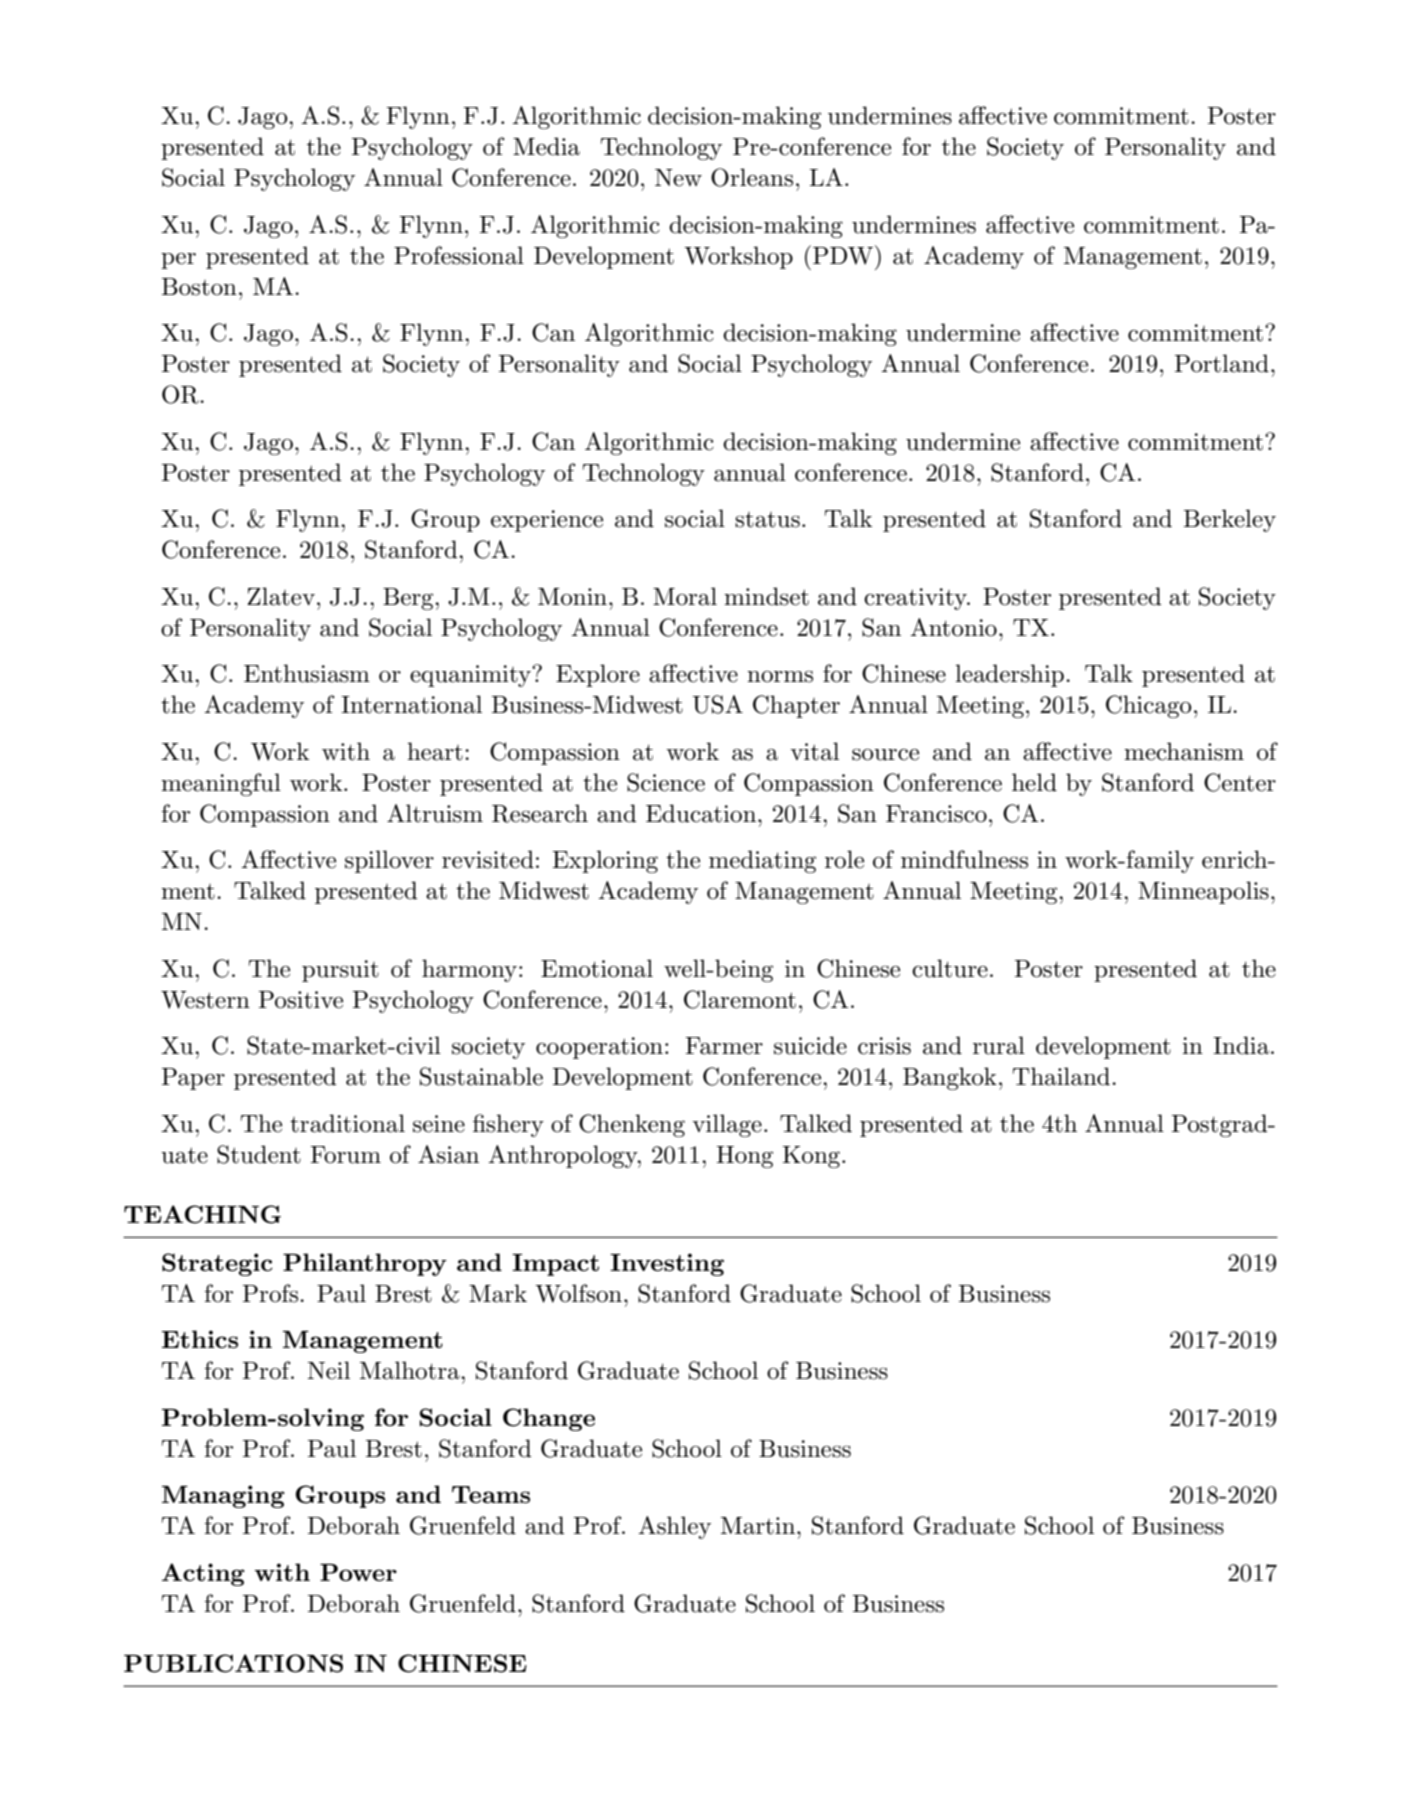 This page has width=1401, height=1813. I want to click on Minneapolis, so click(1203, 892).
